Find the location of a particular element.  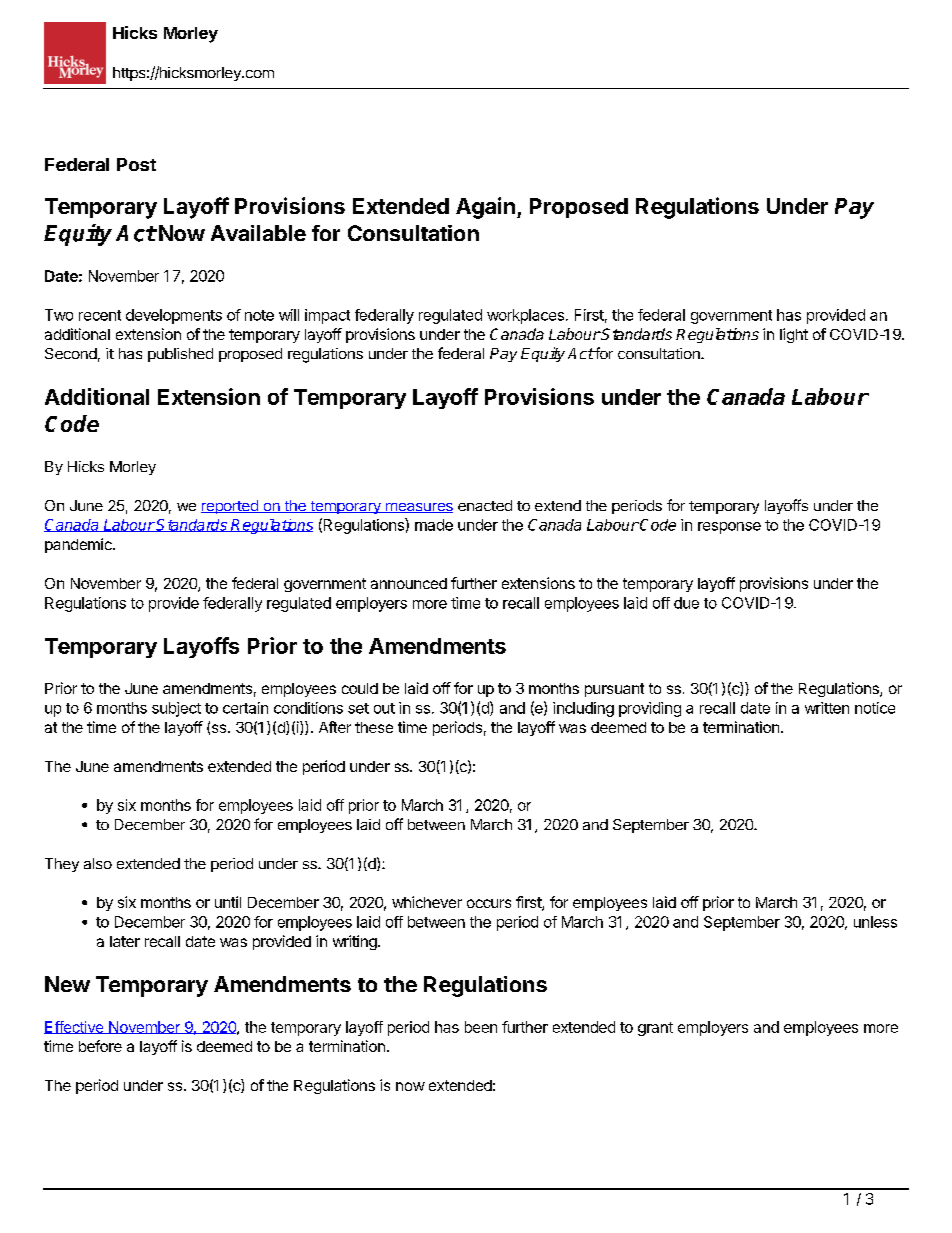

before is located at coordinates (100, 1046).
